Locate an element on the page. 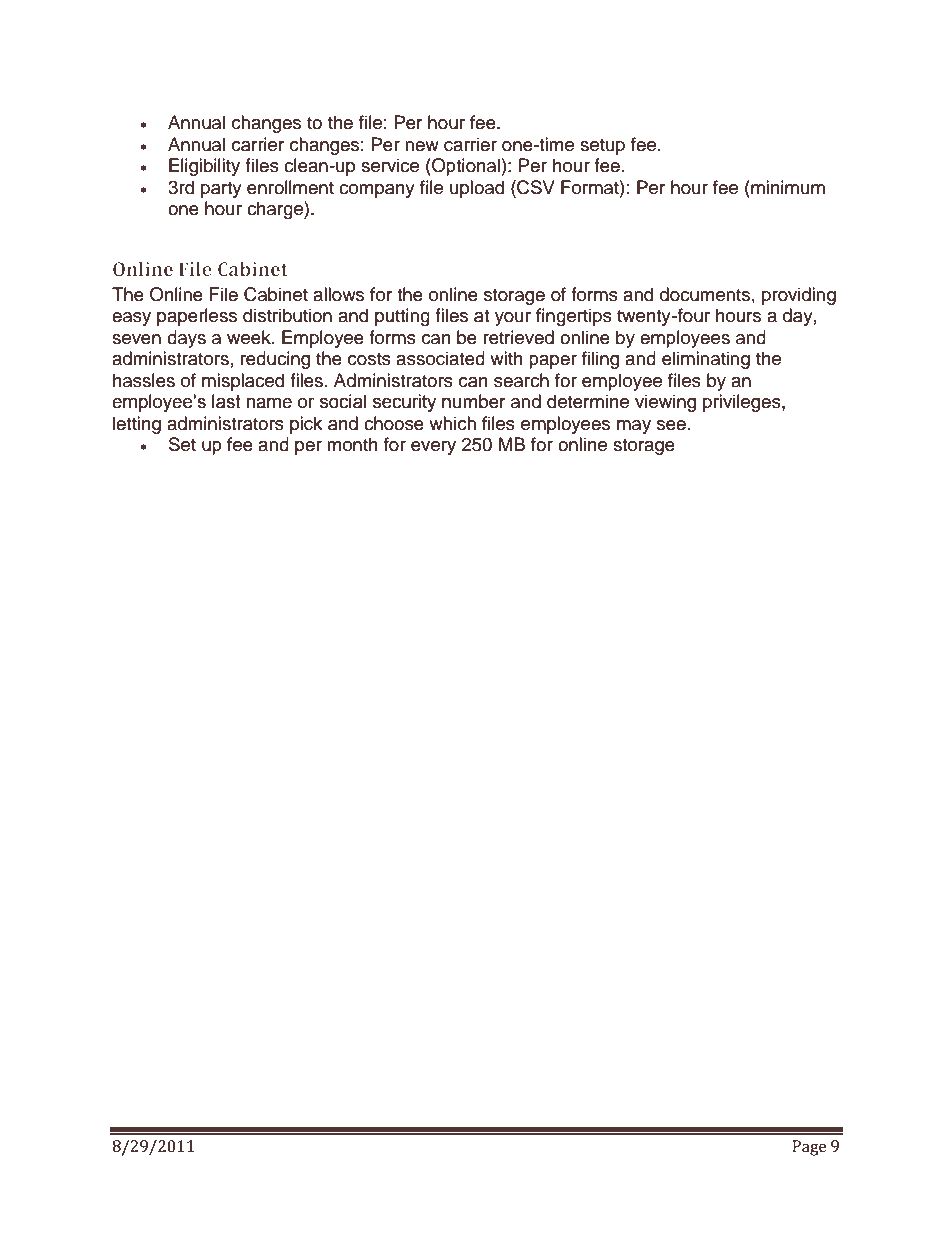 This page has height=1233, width=952. Page is located at coordinates (809, 1148).
